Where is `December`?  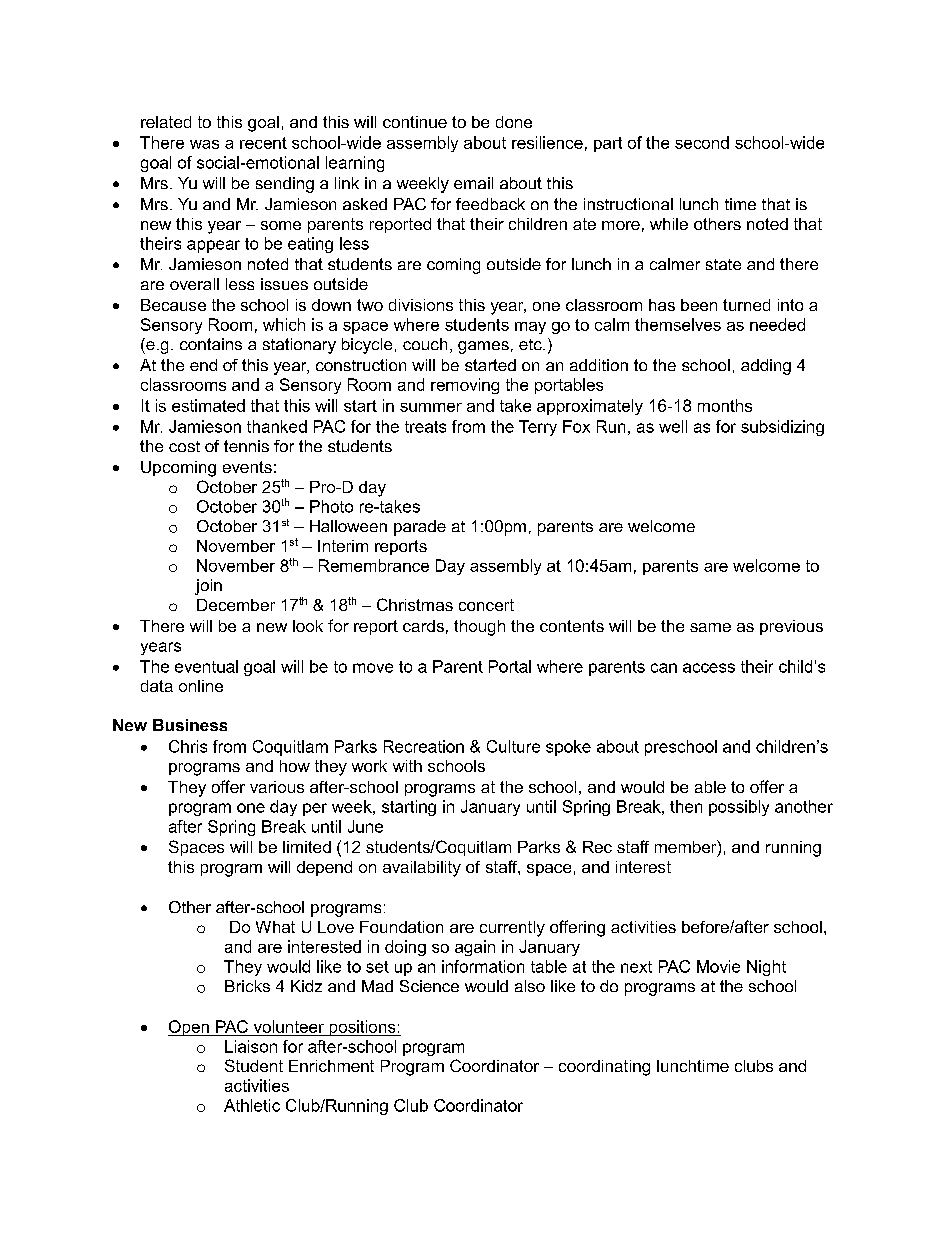
December is located at coordinates (236, 605).
